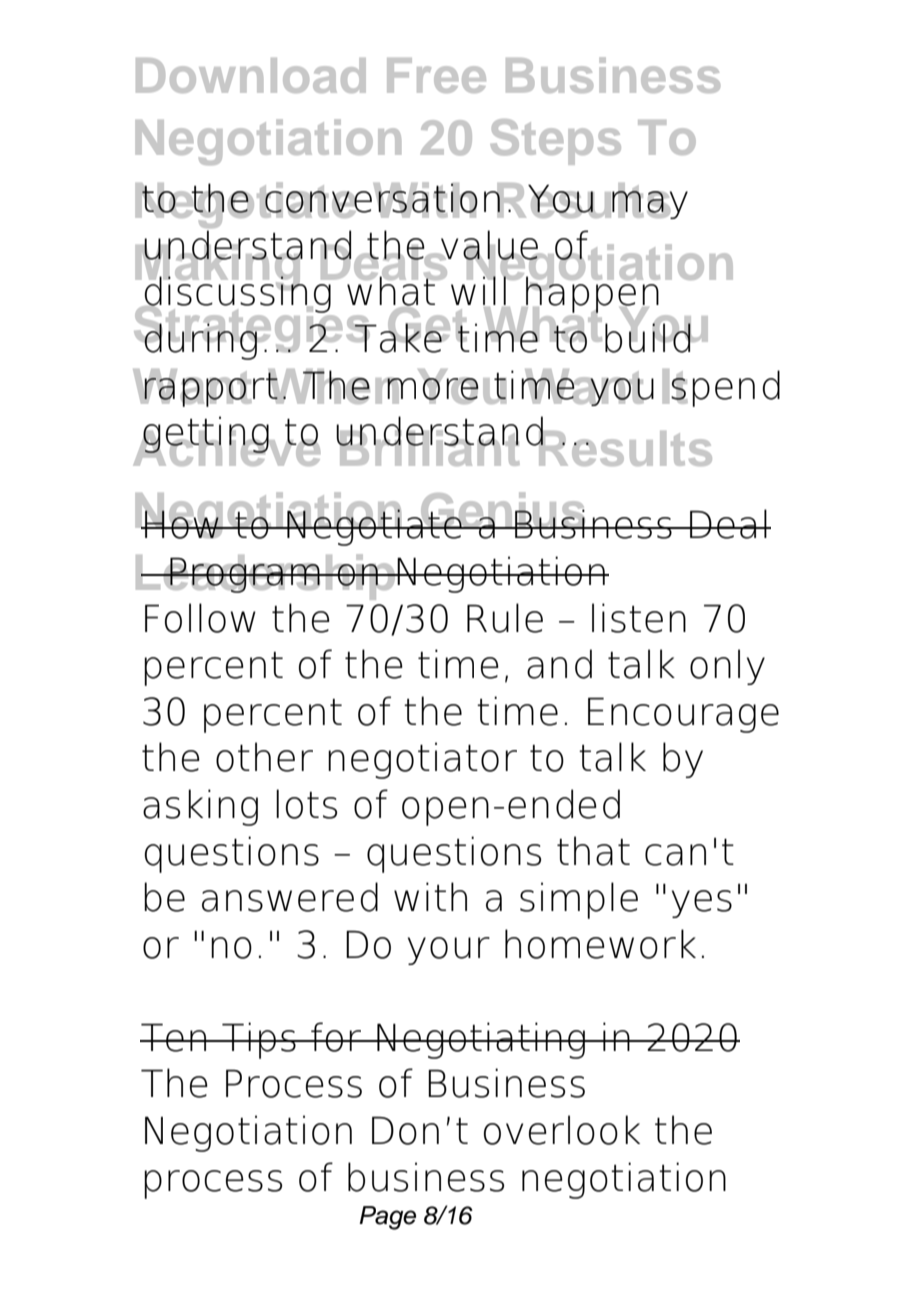 The width and height of the page is (924, 1303). I want to click on Page, so click(387, 1218).
